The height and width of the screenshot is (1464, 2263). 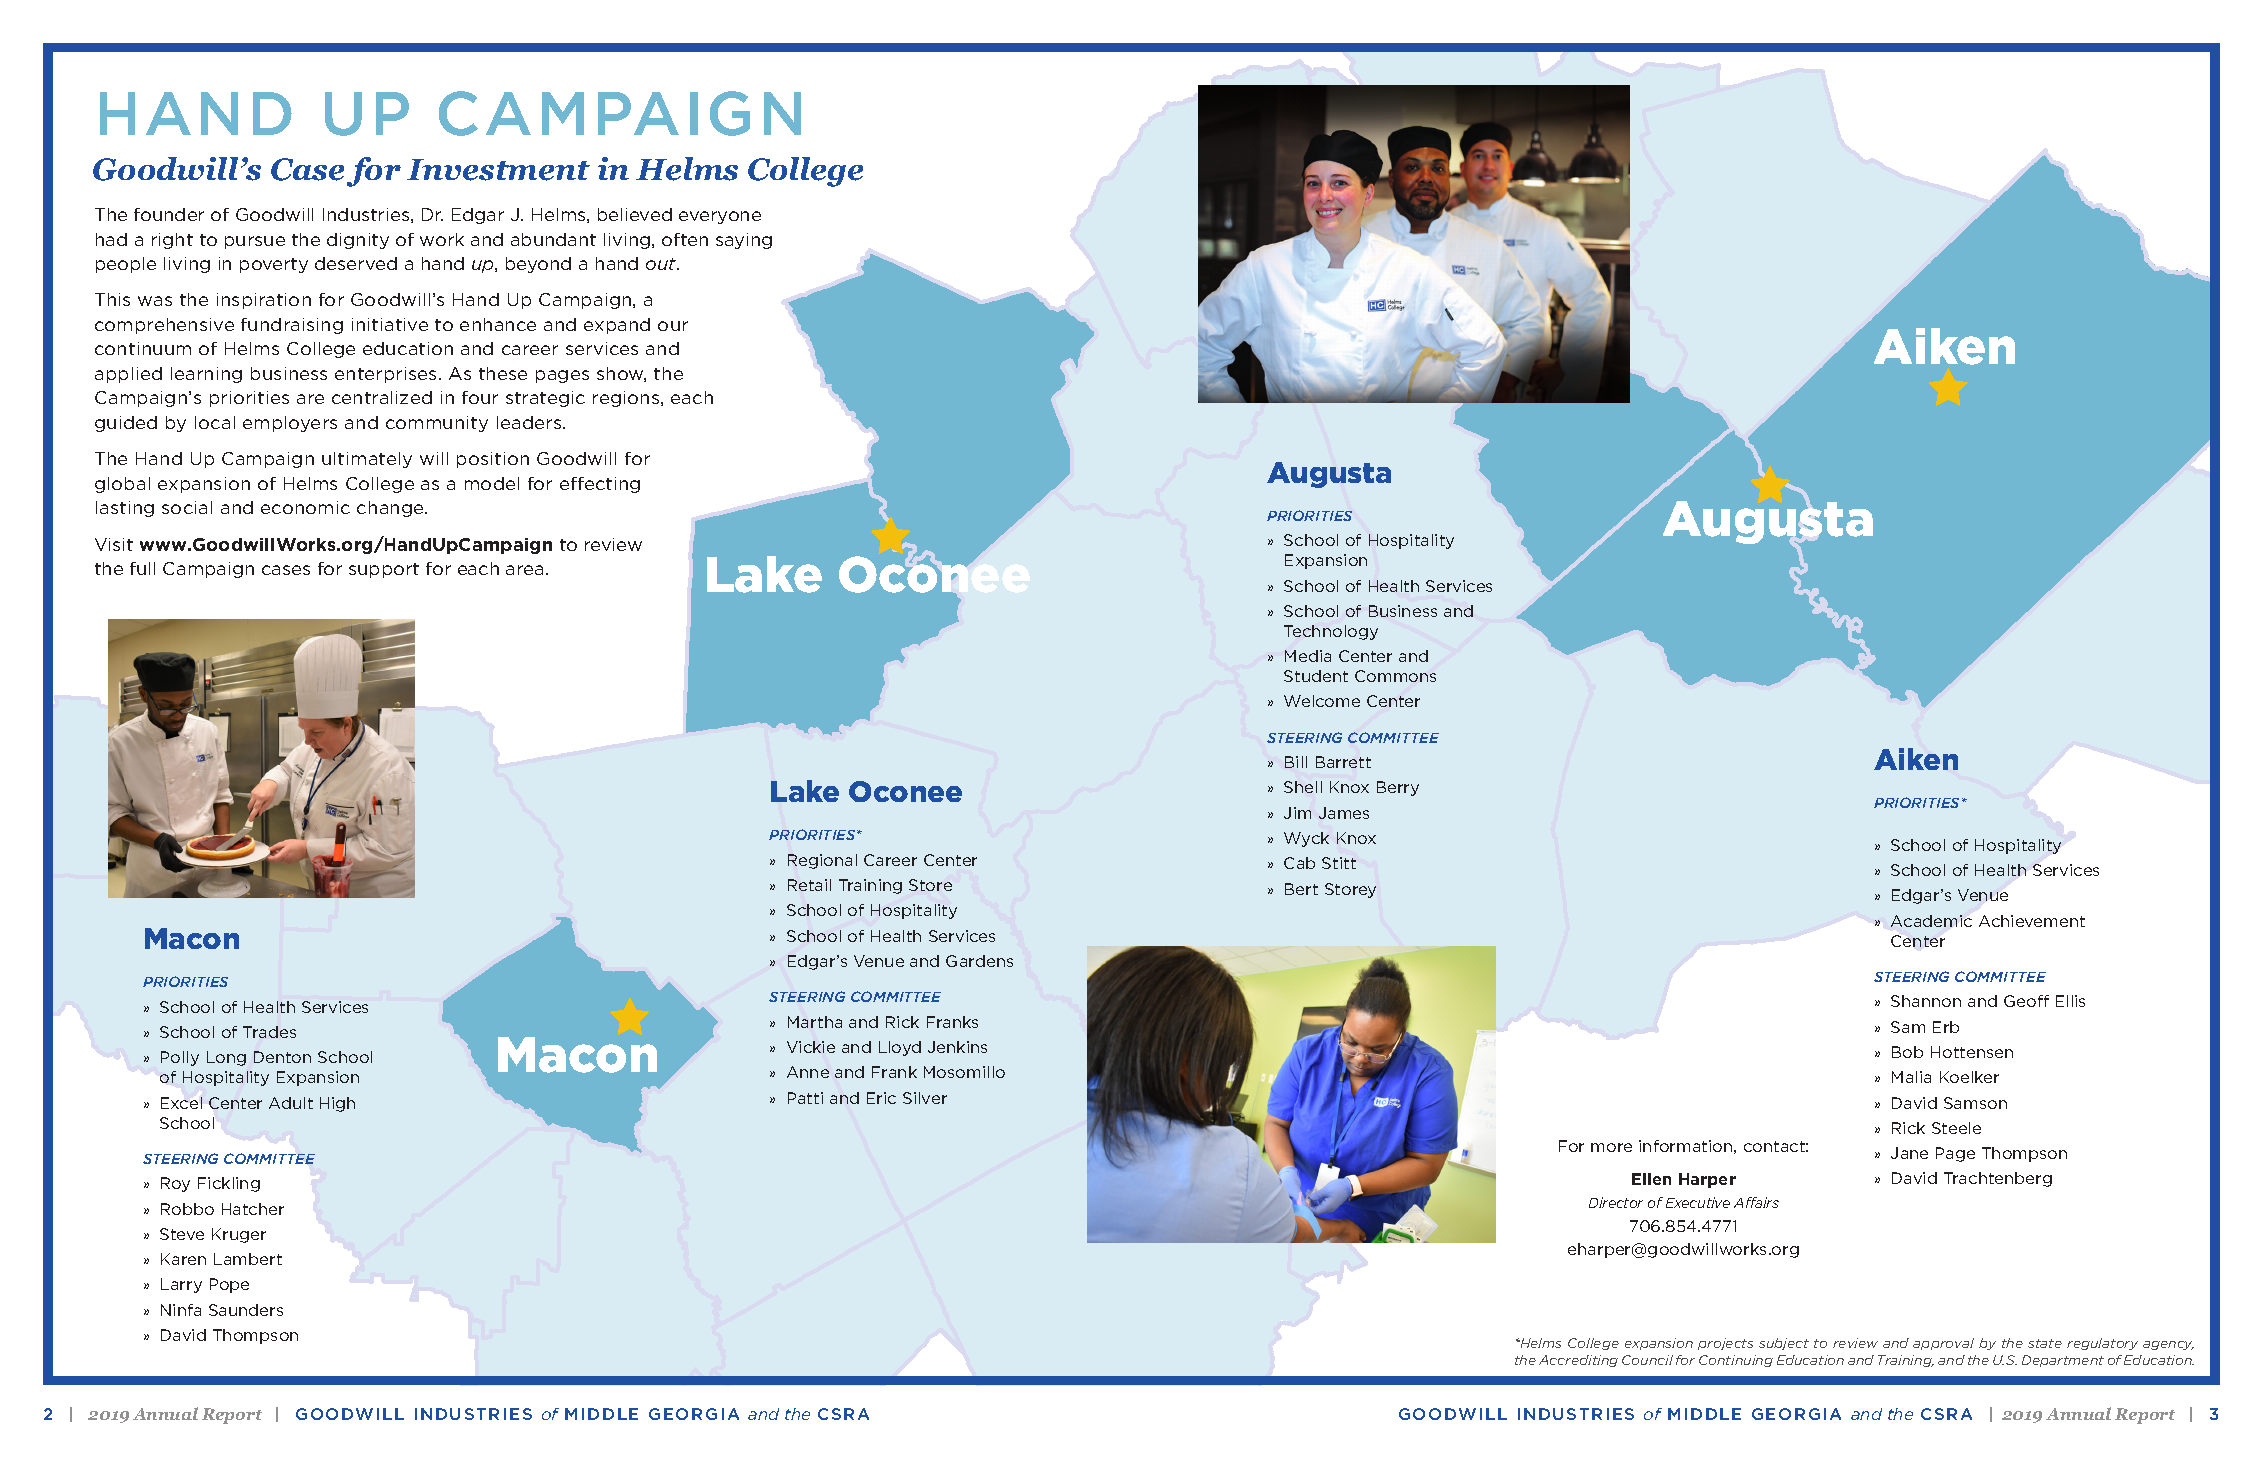 I want to click on dignity, so click(x=358, y=241).
